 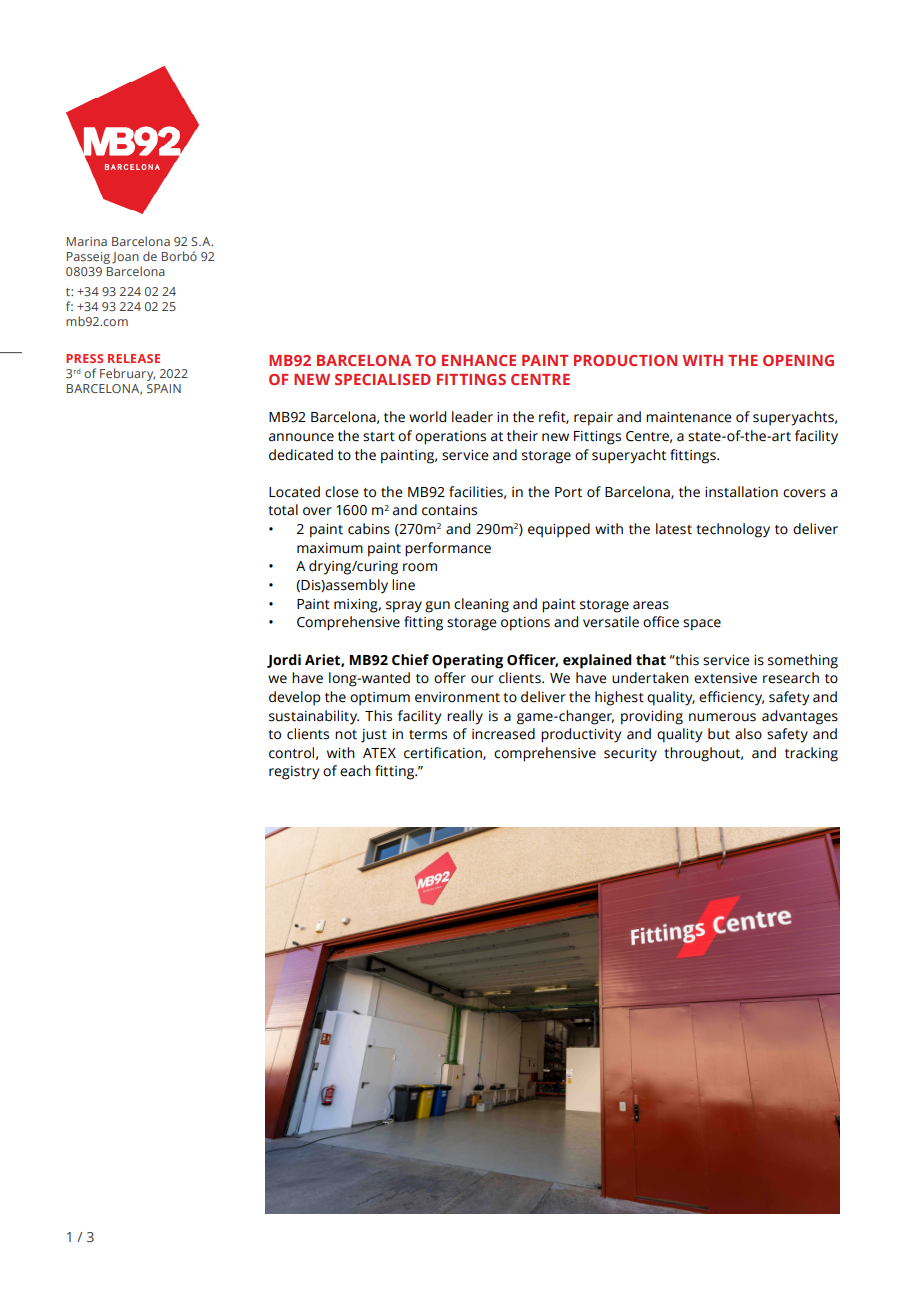 I want to click on total, so click(x=283, y=510).
